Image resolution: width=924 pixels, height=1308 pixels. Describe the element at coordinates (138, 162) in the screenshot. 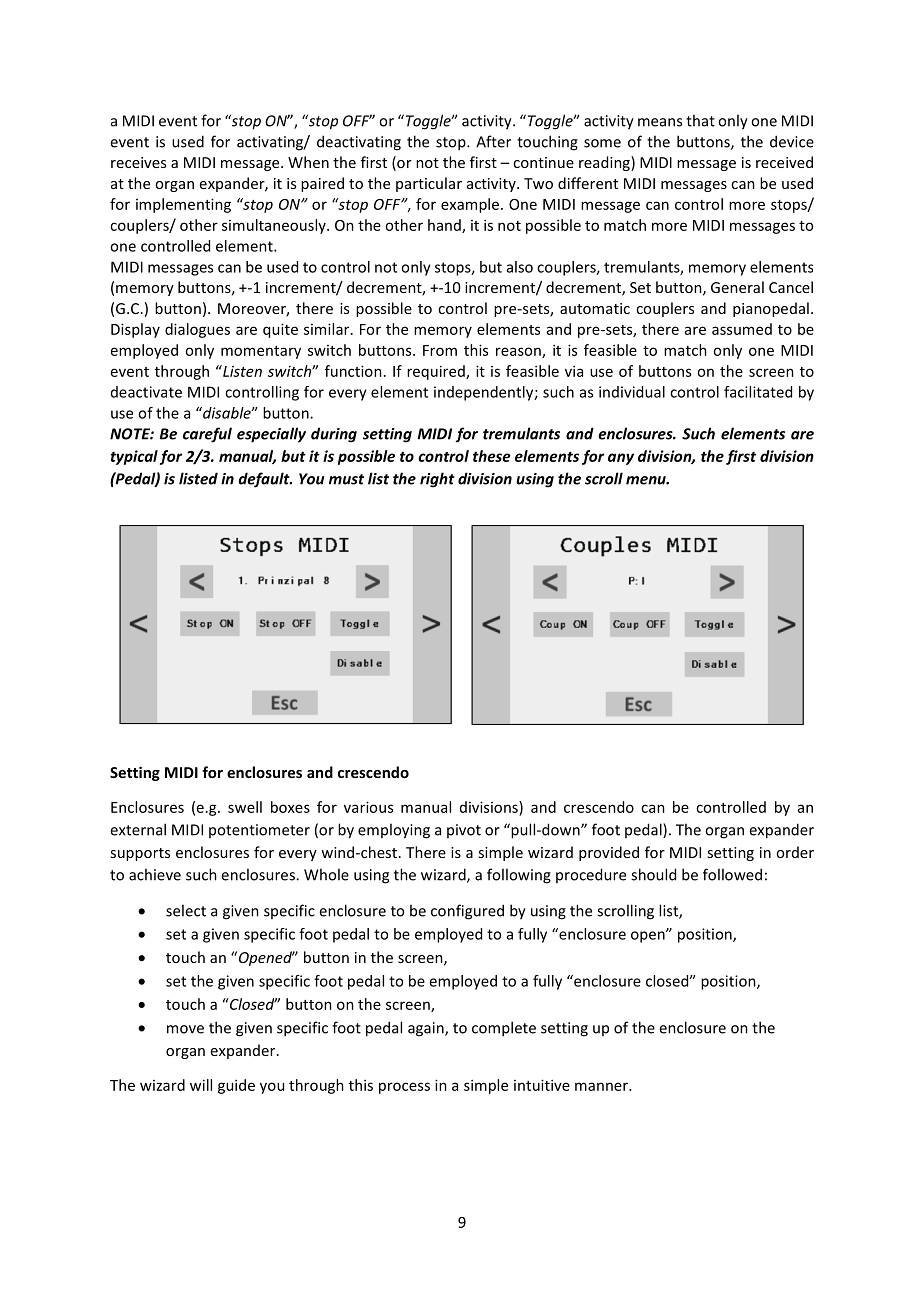

I see `receives` at that location.
